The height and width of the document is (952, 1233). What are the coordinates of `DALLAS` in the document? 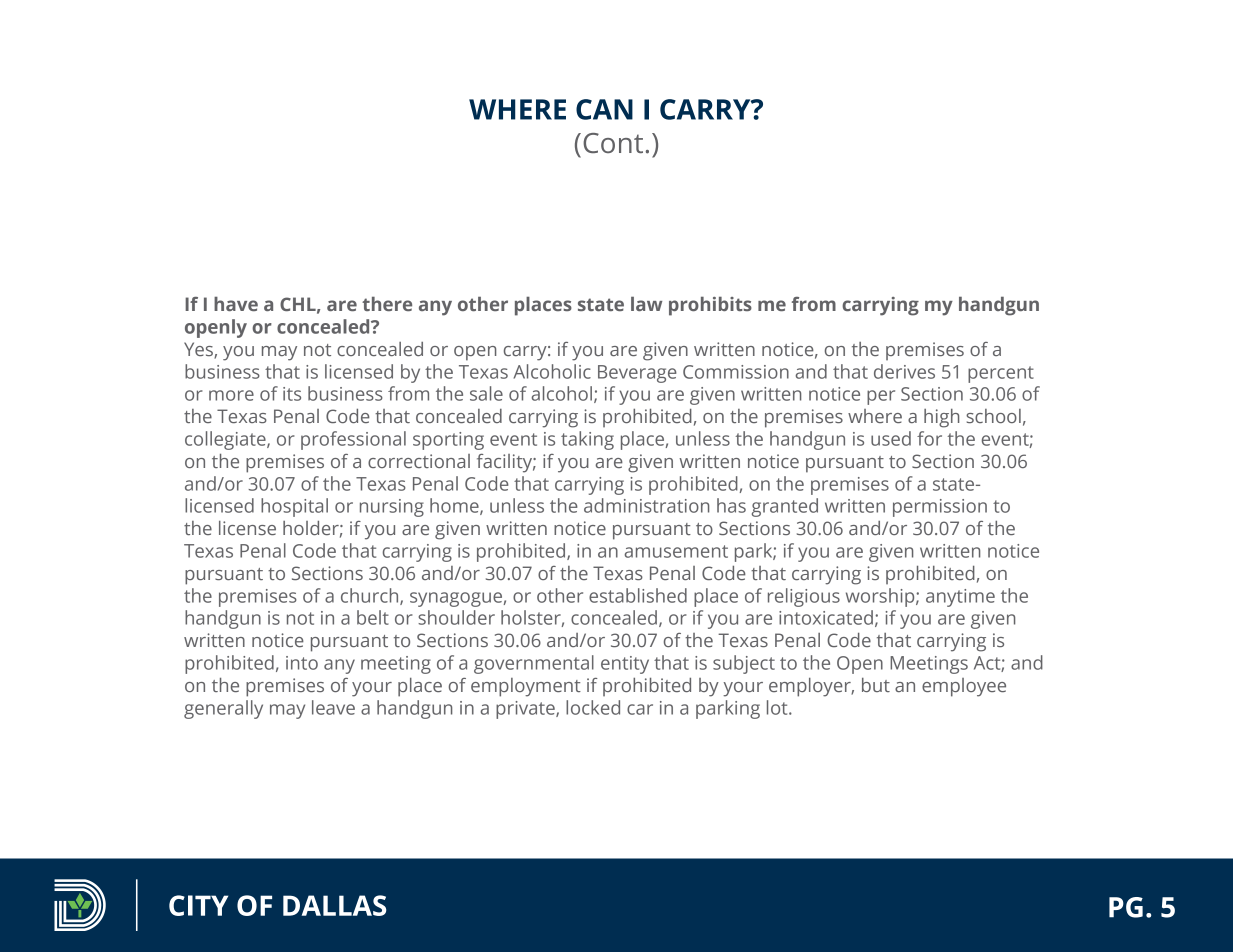 It's located at (335, 905).
